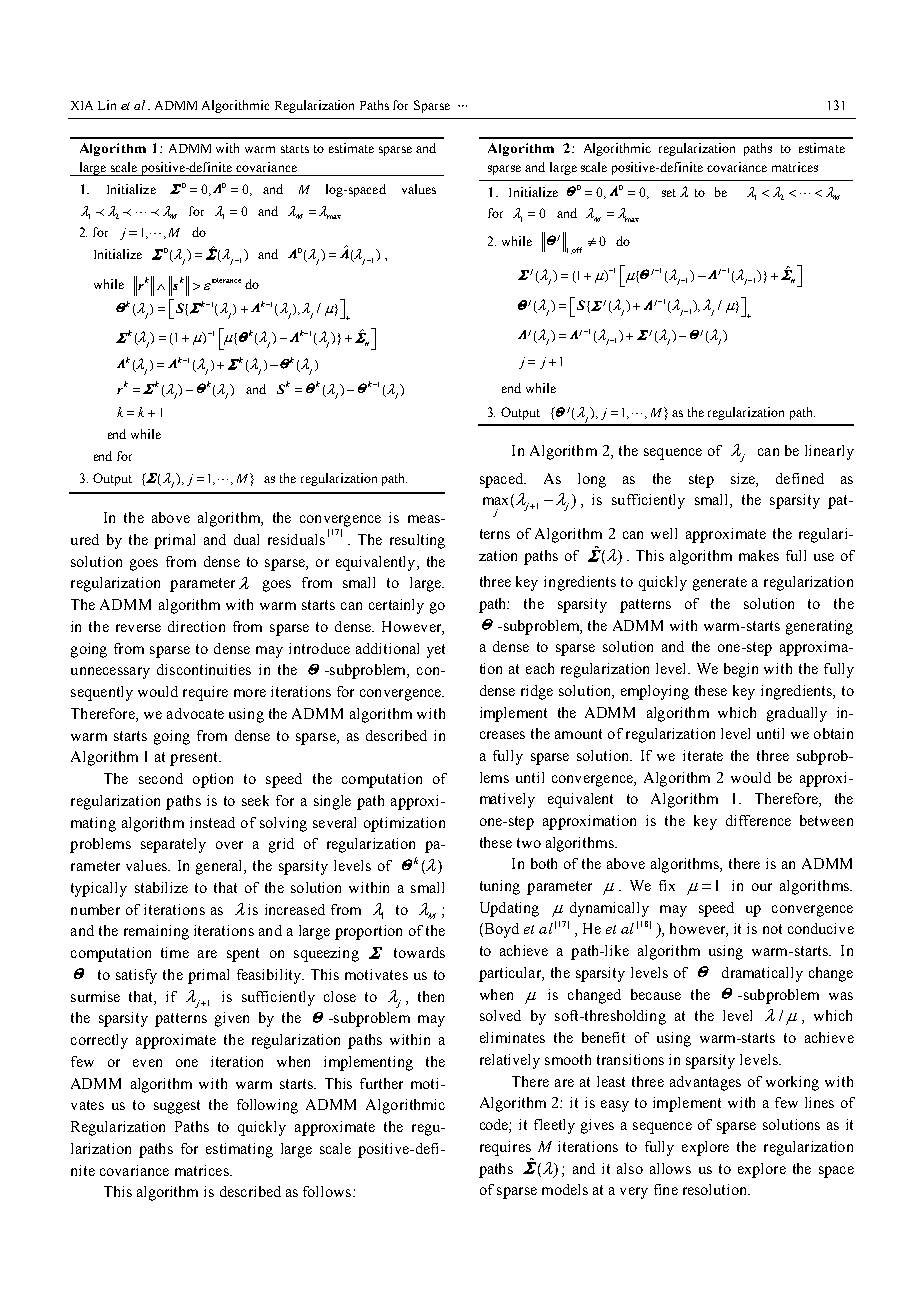 This screenshot has height=1308, width=924. Describe the element at coordinates (436, 651) in the screenshot. I see `yet` at that location.
